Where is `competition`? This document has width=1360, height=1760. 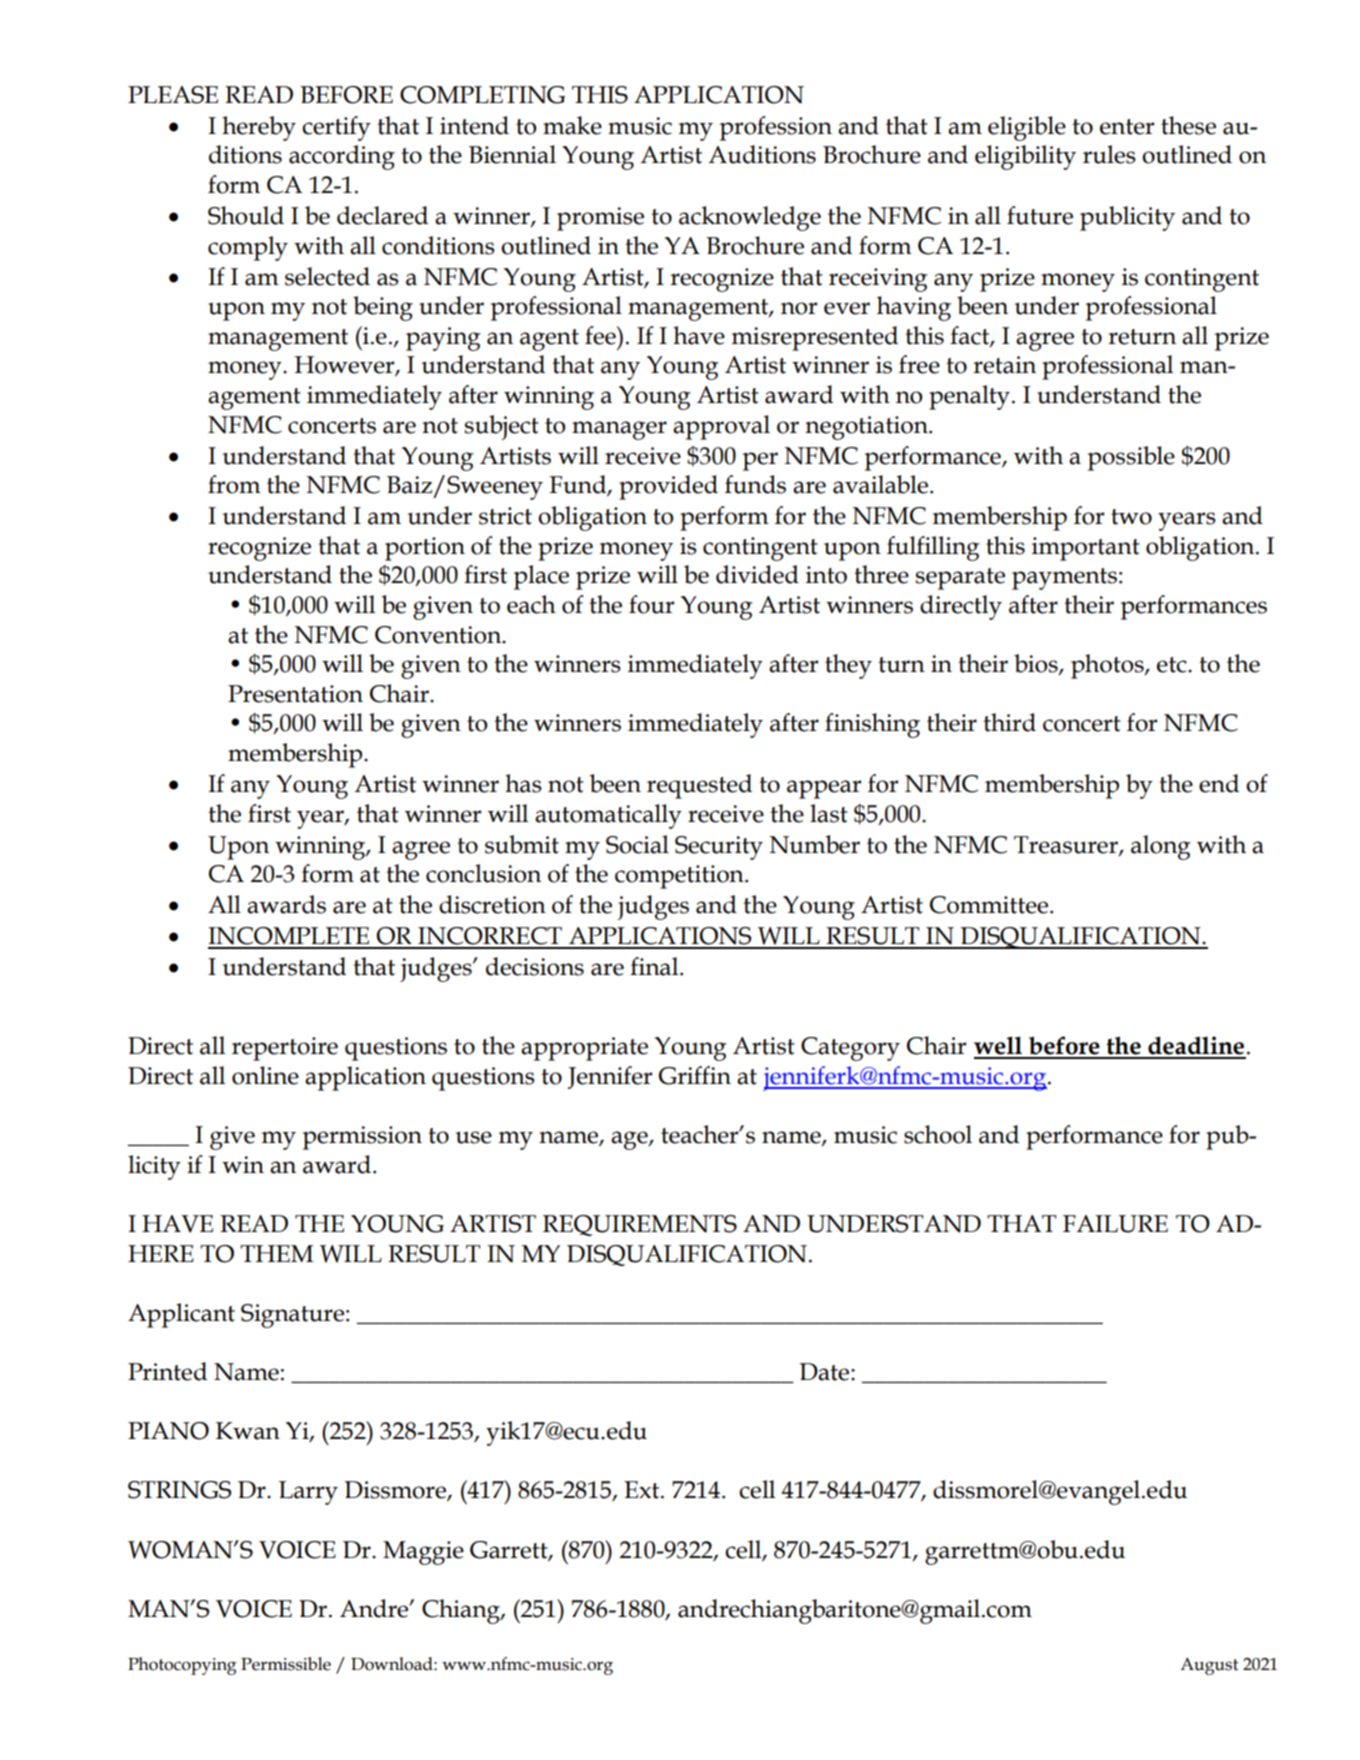 competition is located at coordinates (680, 877).
